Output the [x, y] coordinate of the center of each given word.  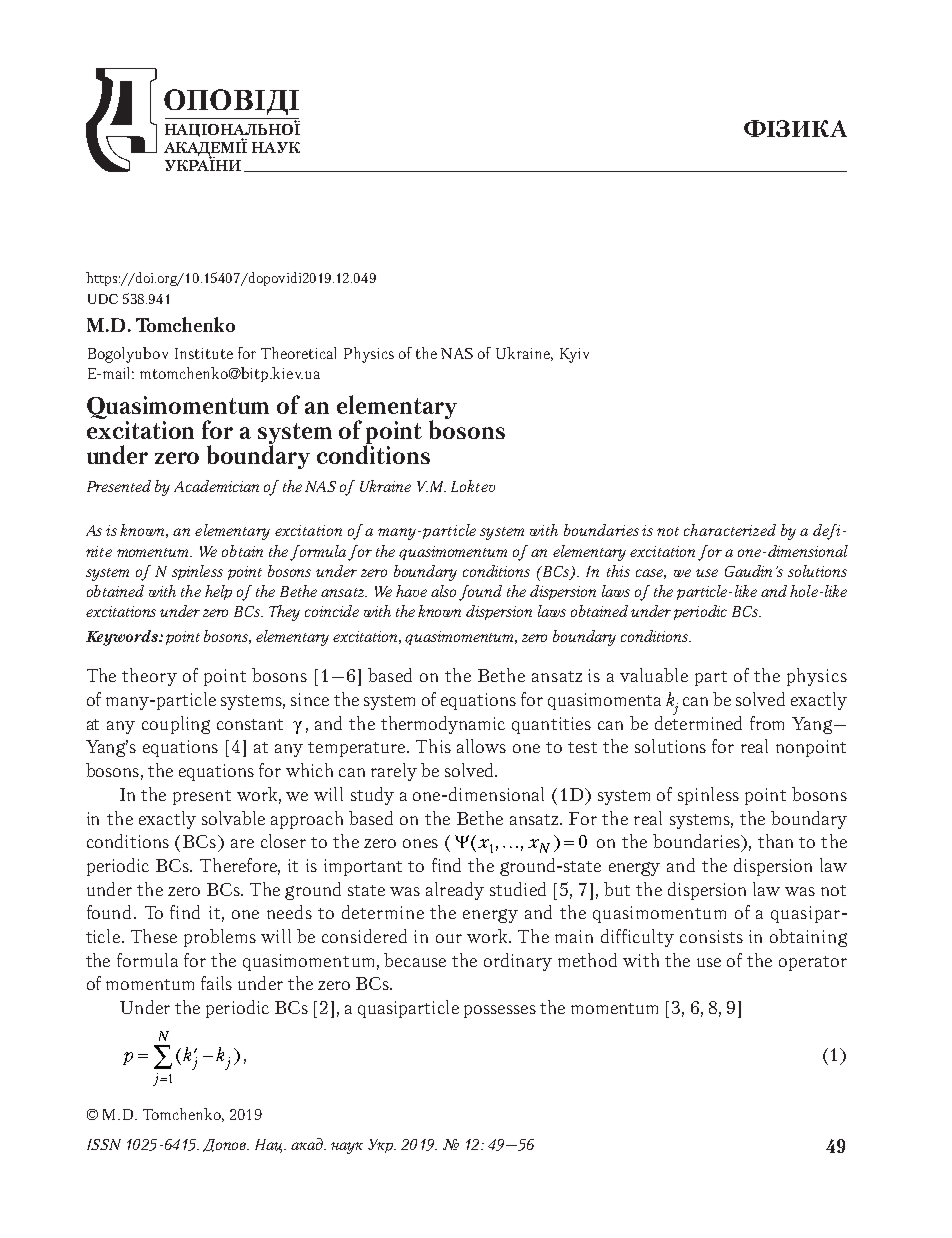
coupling [176, 725]
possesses [500, 1011]
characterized [730, 530]
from [767, 723]
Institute [204, 353]
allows [481, 746]
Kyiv [574, 355]
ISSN [104, 1144]
